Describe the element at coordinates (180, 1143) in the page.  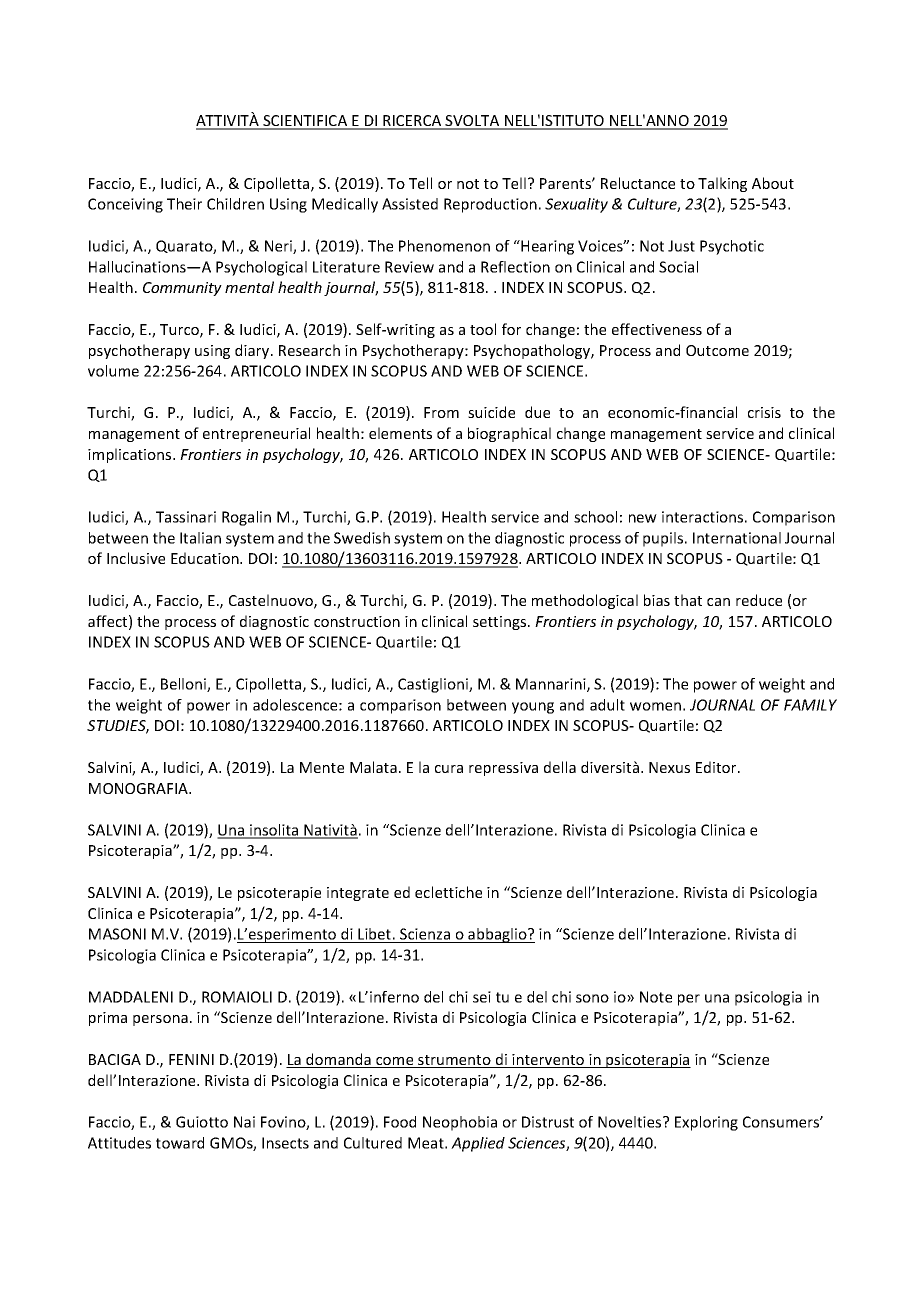
I see `toward` at that location.
